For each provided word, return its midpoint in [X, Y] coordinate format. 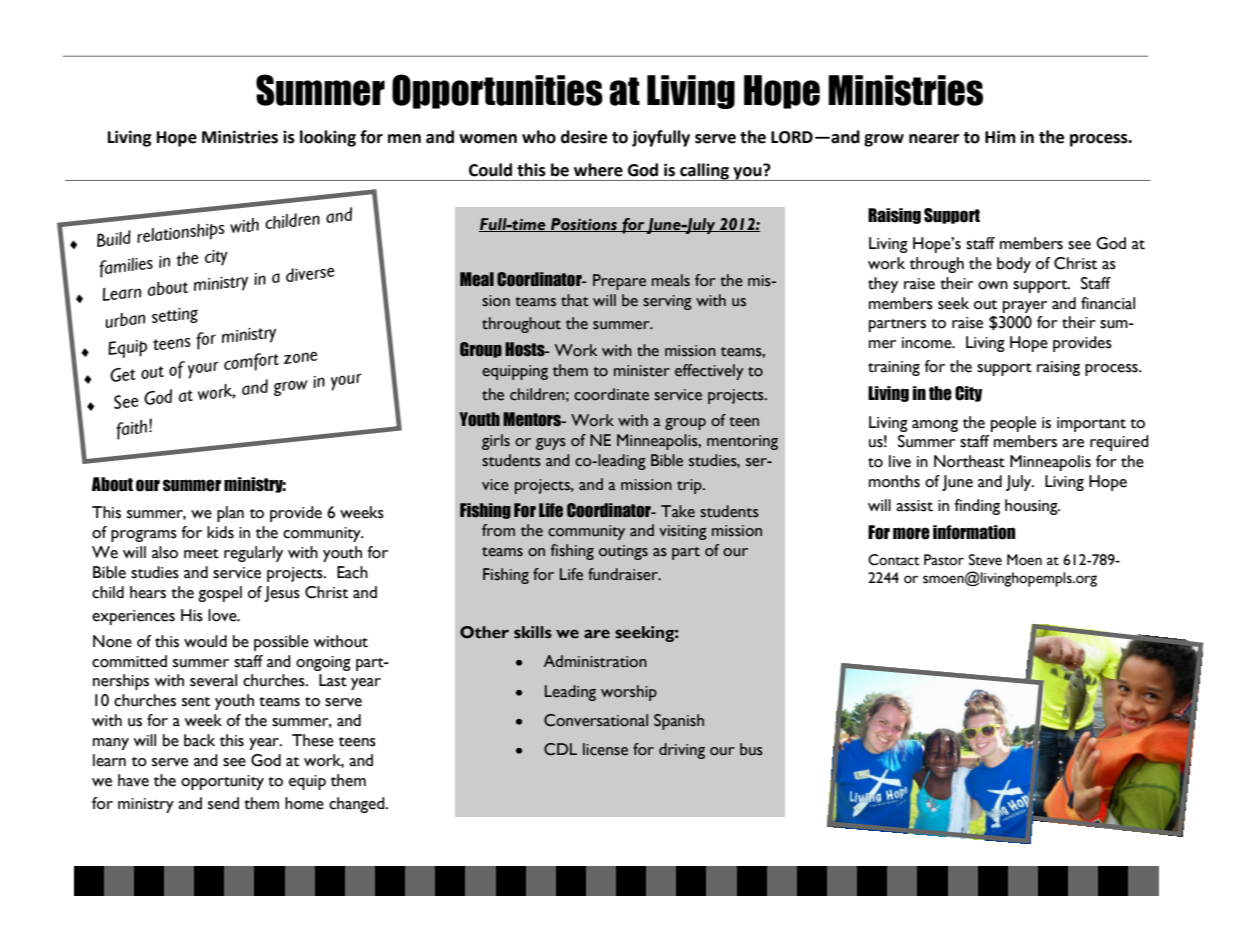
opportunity [222, 782]
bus [751, 749]
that [575, 300]
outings [623, 552]
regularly [253, 554]
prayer [1025, 307]
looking [328, 138]
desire [584, 137]
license [605, 749]
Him [1000, 136]
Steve [985, 560]
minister [642, 371]
